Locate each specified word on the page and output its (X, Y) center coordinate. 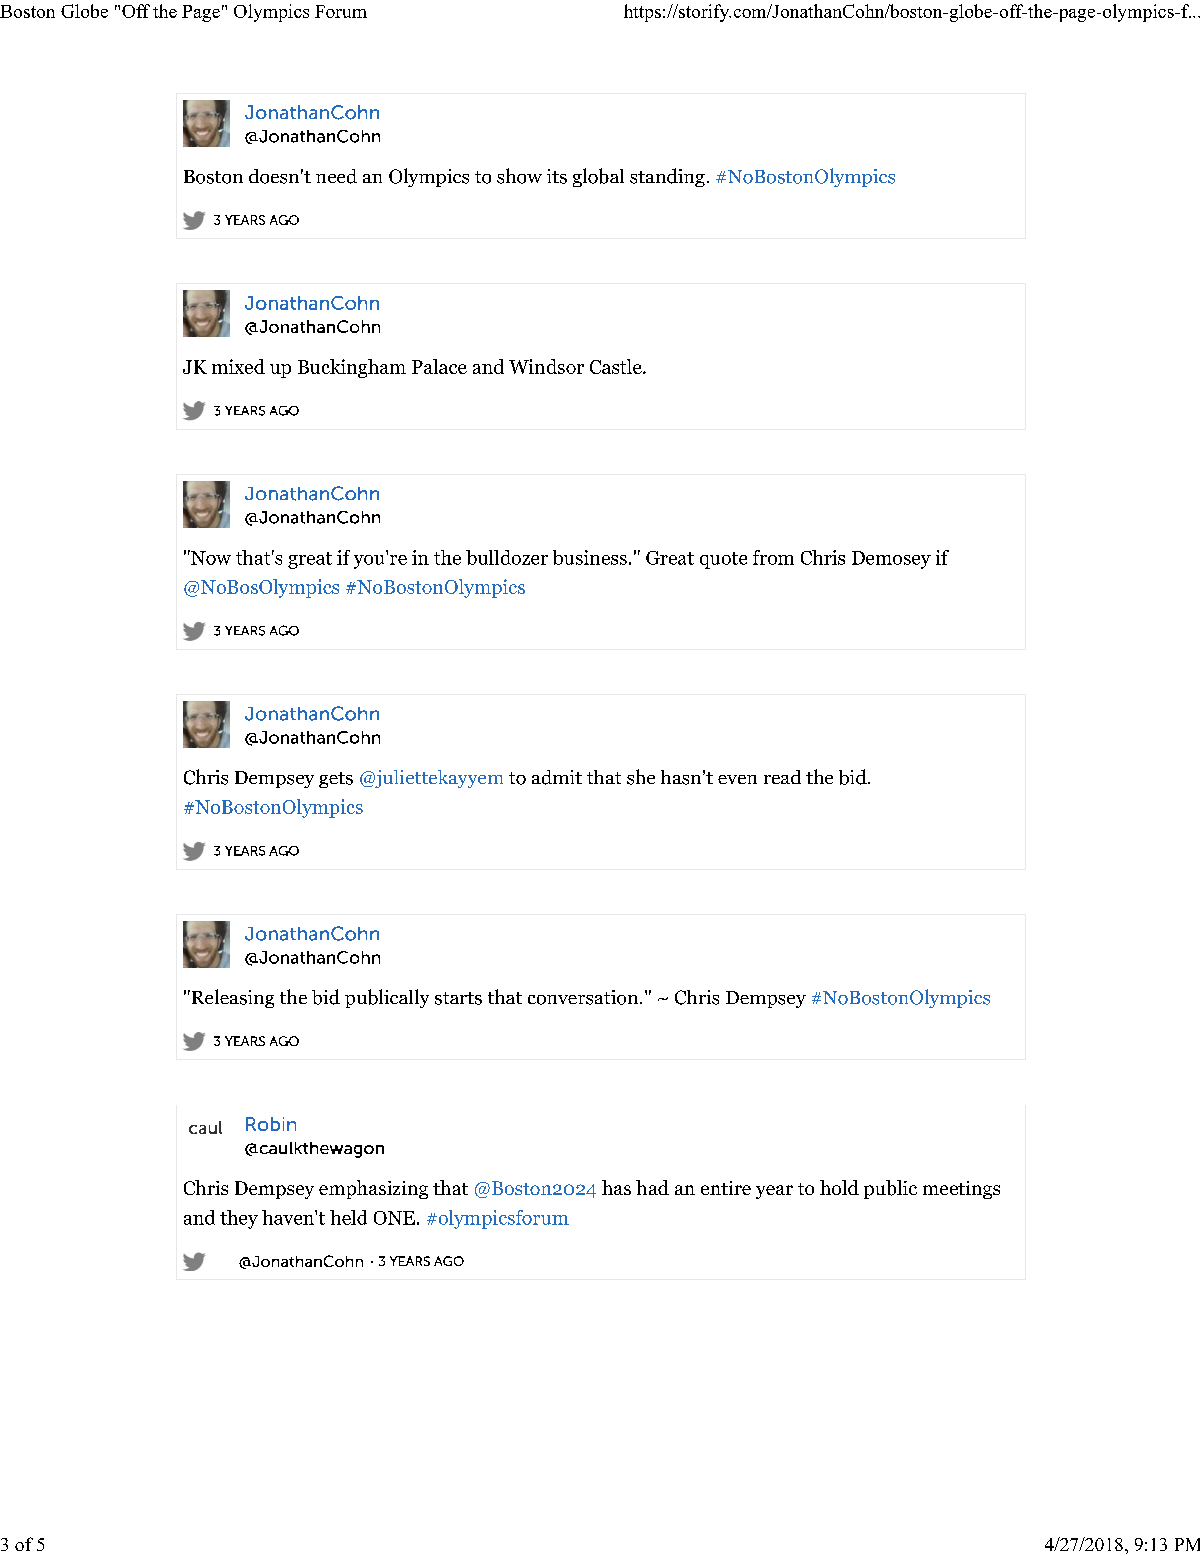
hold (839, 1187)
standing (667, 177)
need (336, 176)
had (652, 1187)
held (348, 1217)
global (598, 177)
